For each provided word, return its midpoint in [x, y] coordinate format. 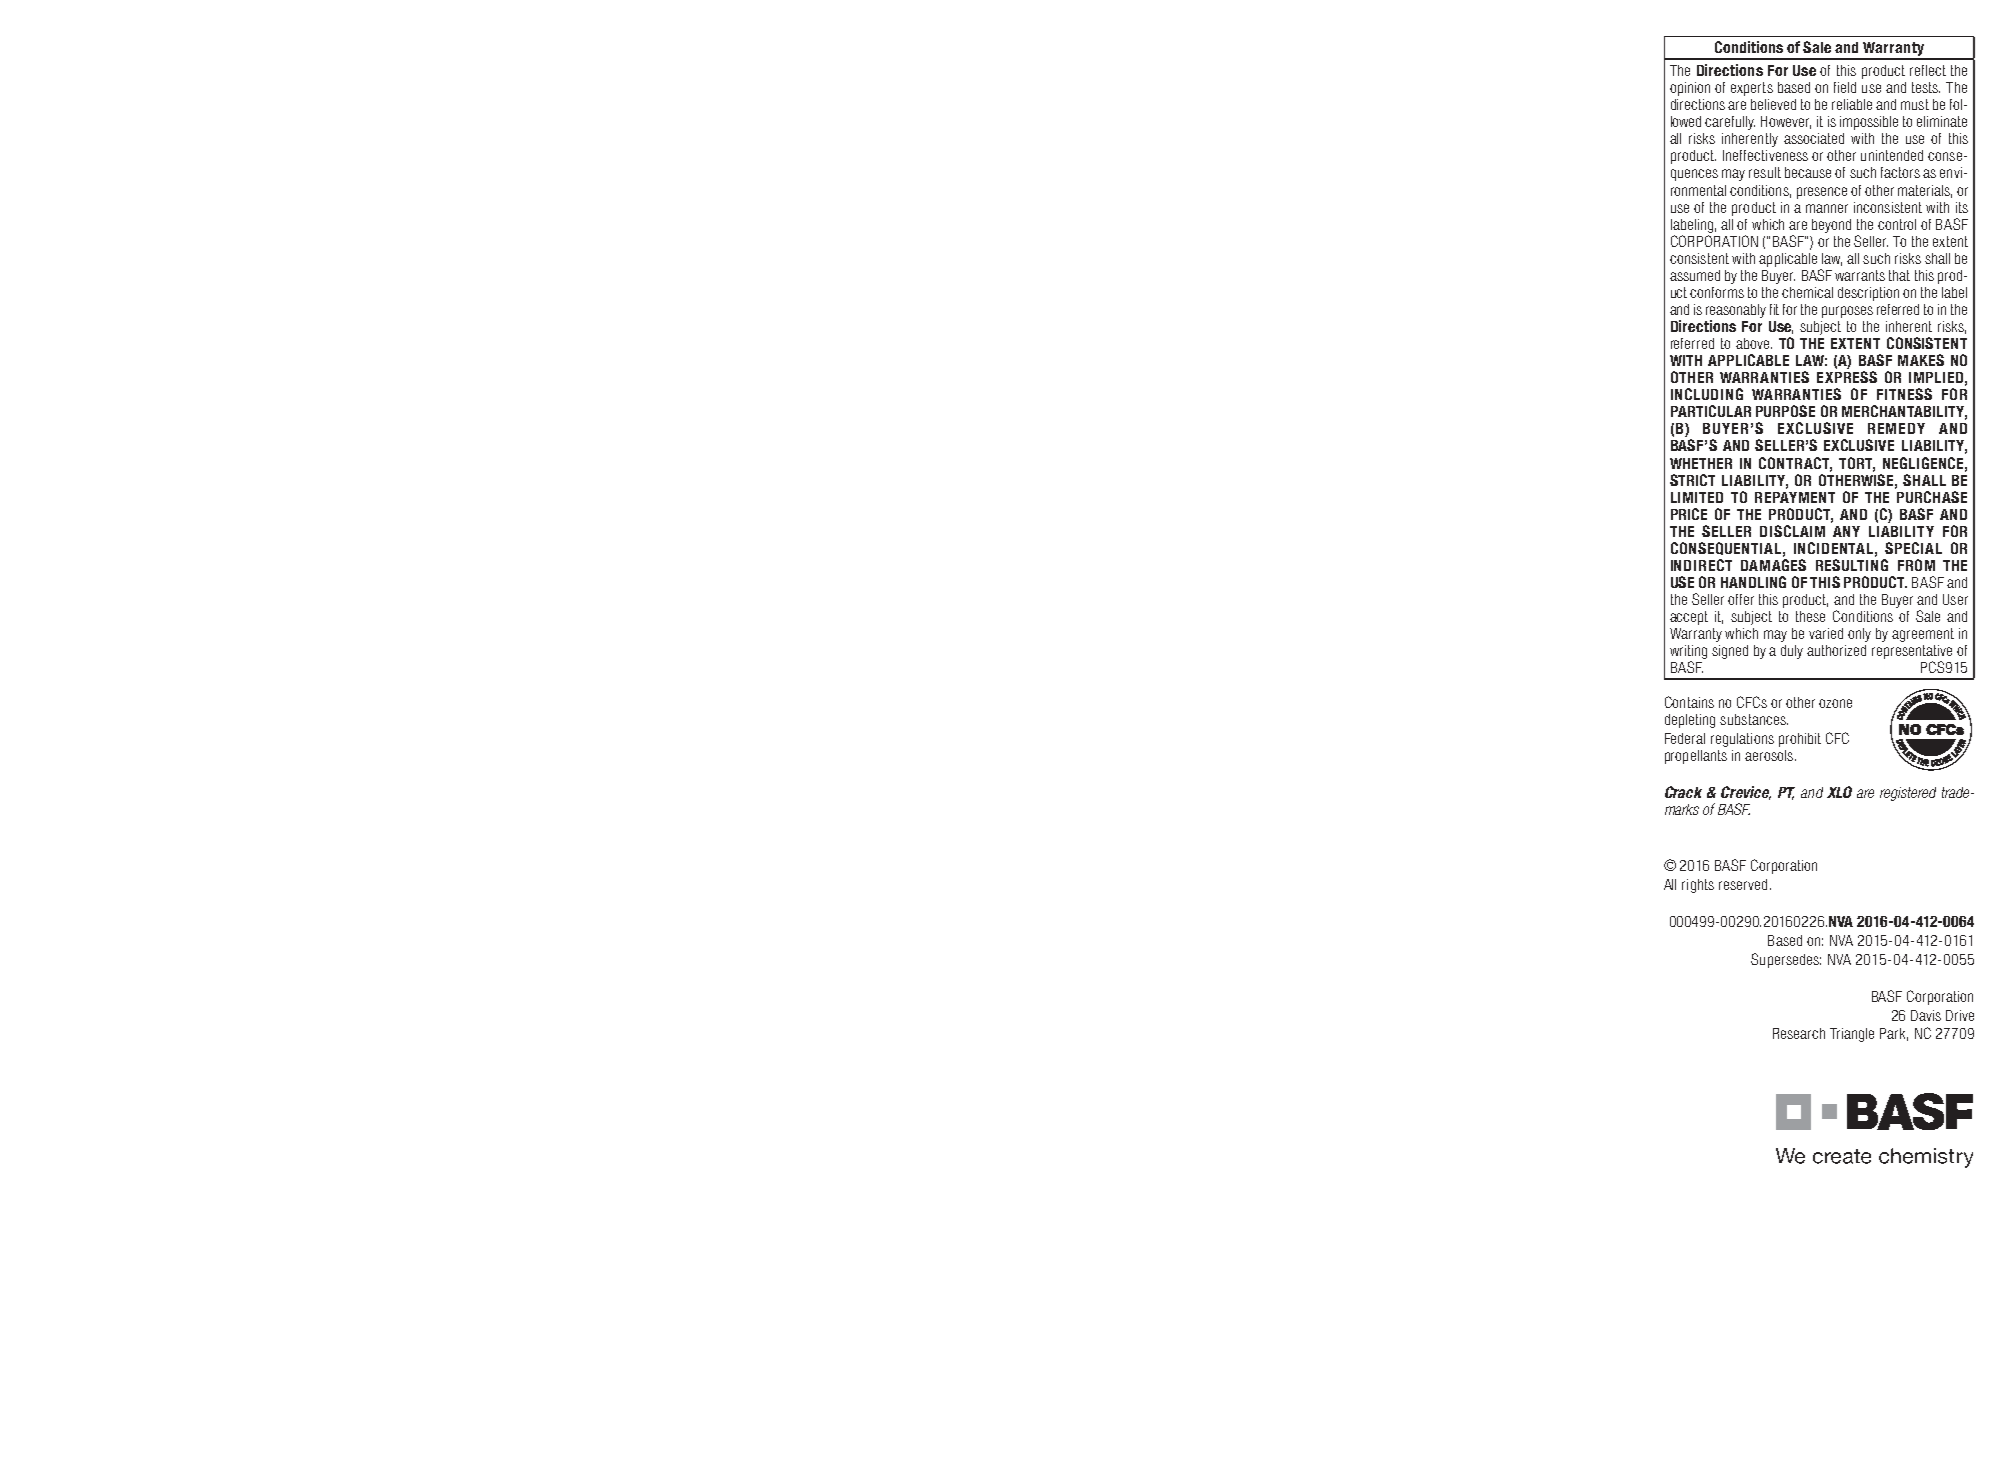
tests [1926, 87]
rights [1698, 886]
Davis [1926, 1015]
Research [1799, 1033]
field [1845, 87]
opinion [1690, 89]
